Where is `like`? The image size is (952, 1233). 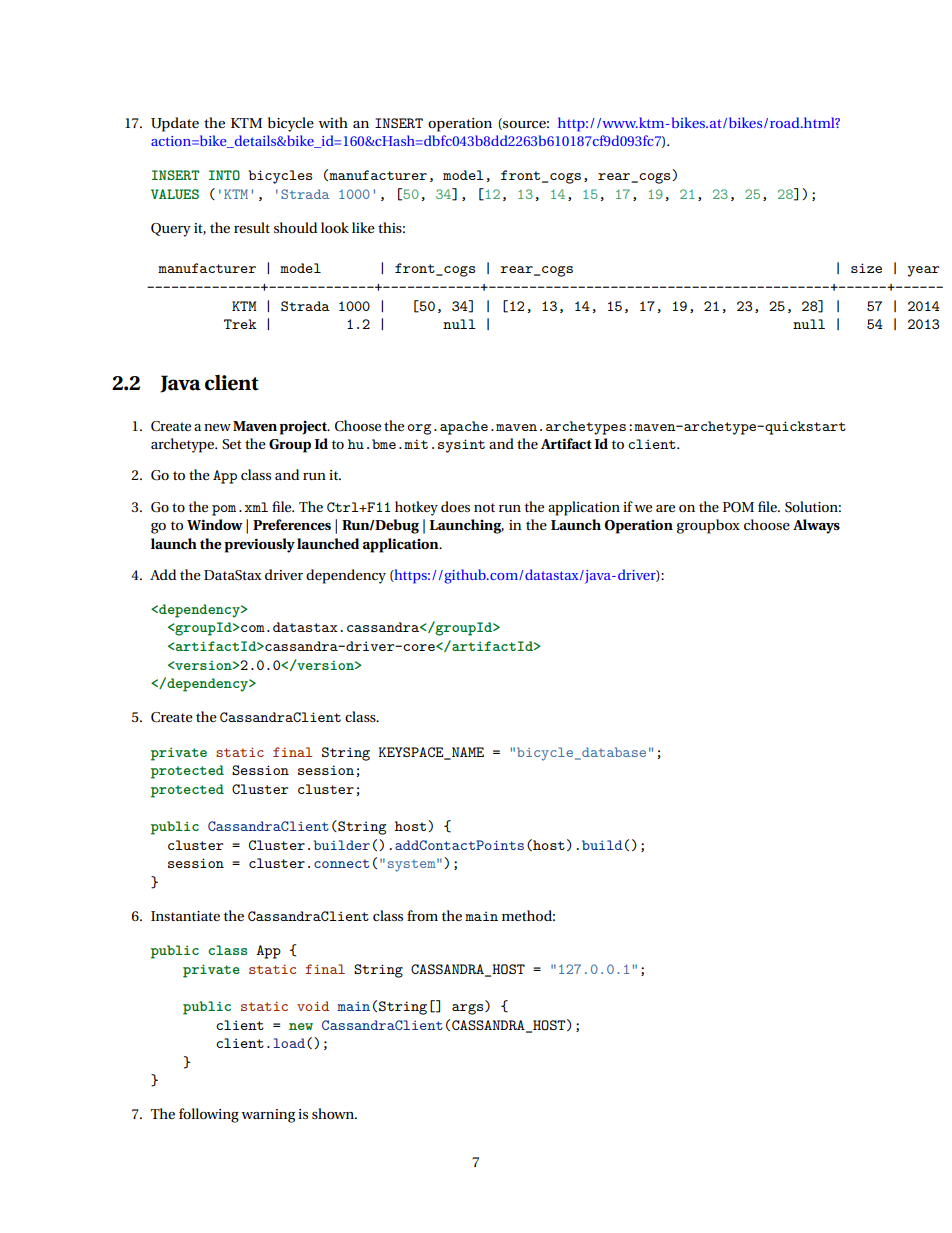 like is located at coordinates (363, 227).
